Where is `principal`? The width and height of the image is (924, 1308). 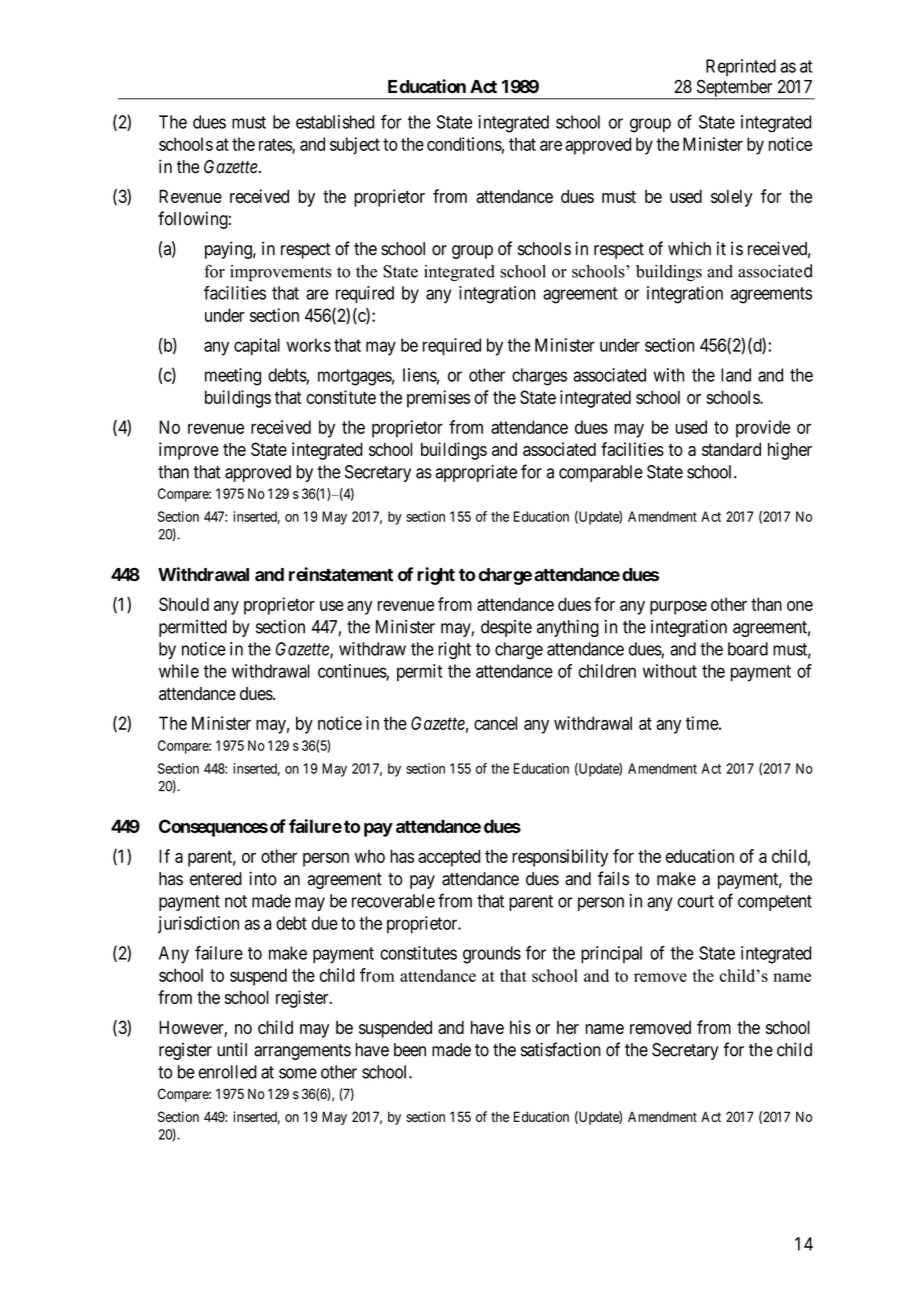 principal is located at coordinates (611, 954).
